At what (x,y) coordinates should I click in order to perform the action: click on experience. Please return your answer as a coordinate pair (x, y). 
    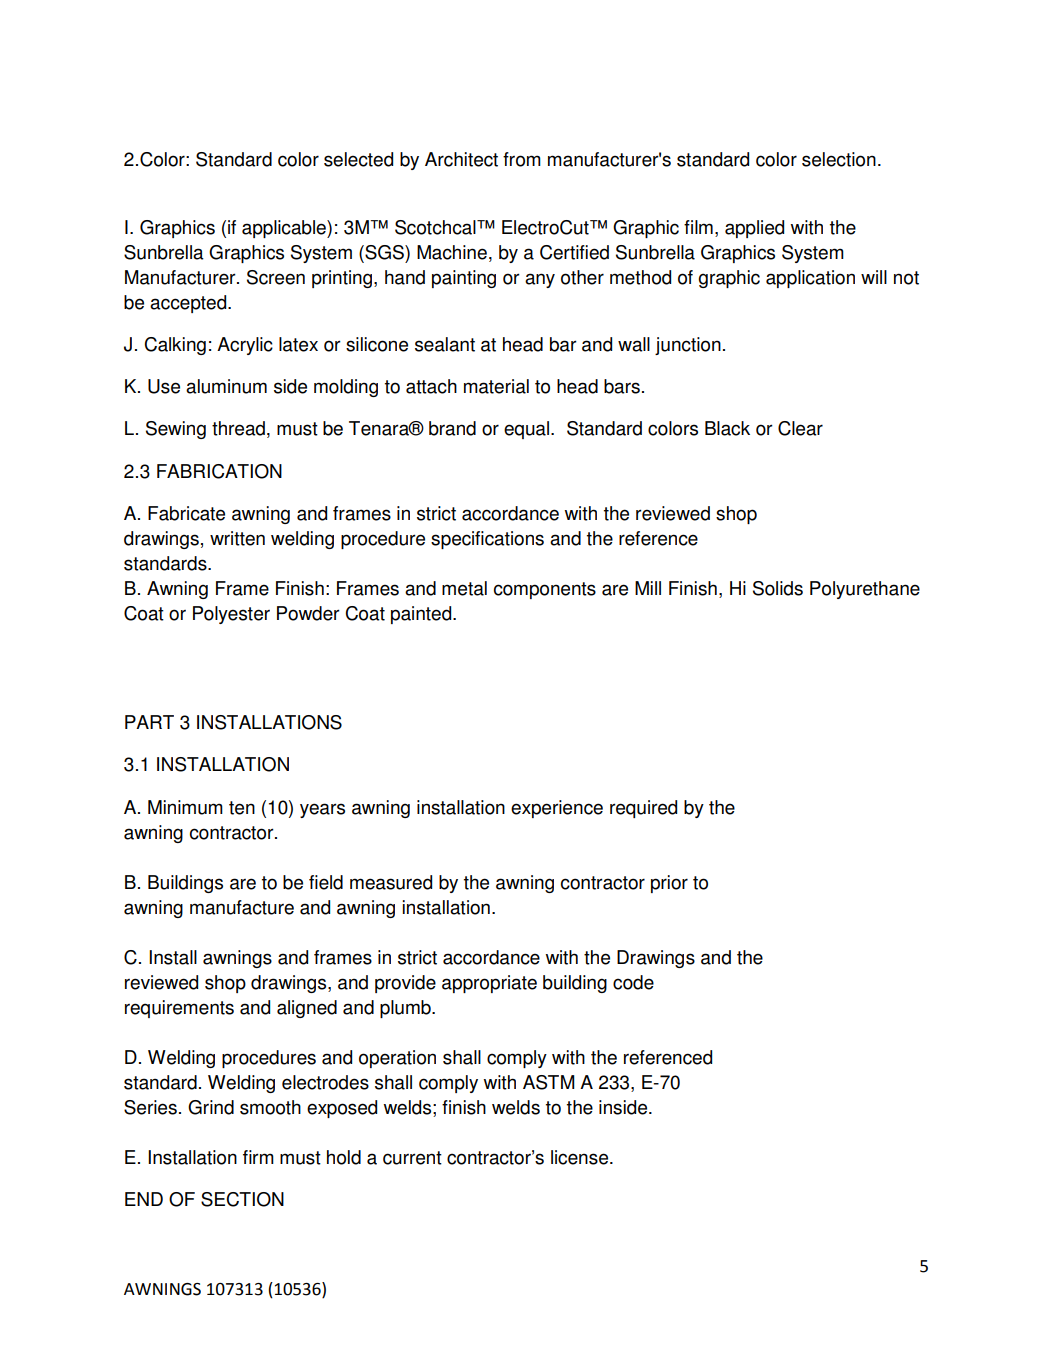
    Looking at the image, I should click on (557, 809).
